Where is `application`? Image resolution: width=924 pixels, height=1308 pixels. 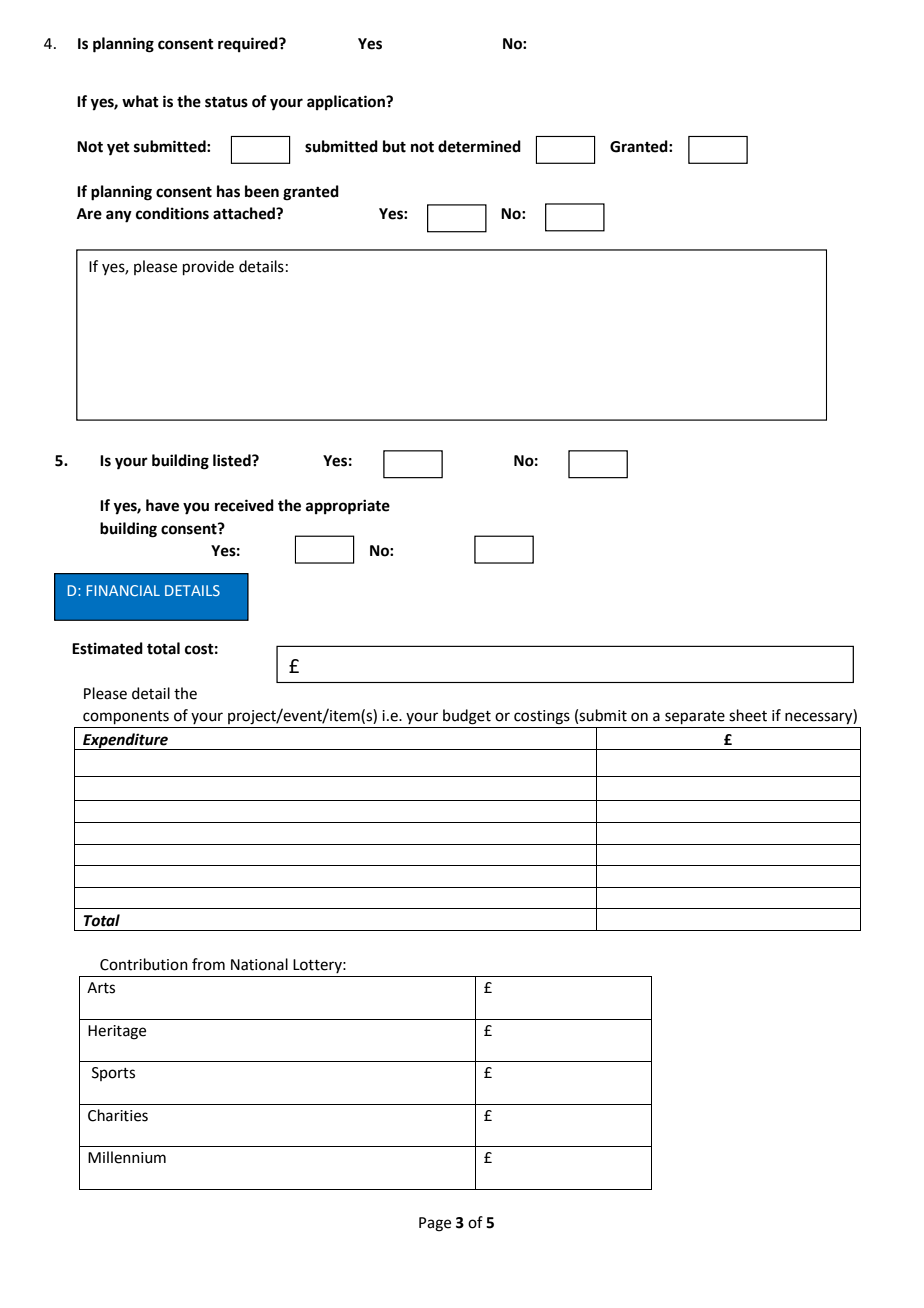
application is located at coordinates (347, 103).
